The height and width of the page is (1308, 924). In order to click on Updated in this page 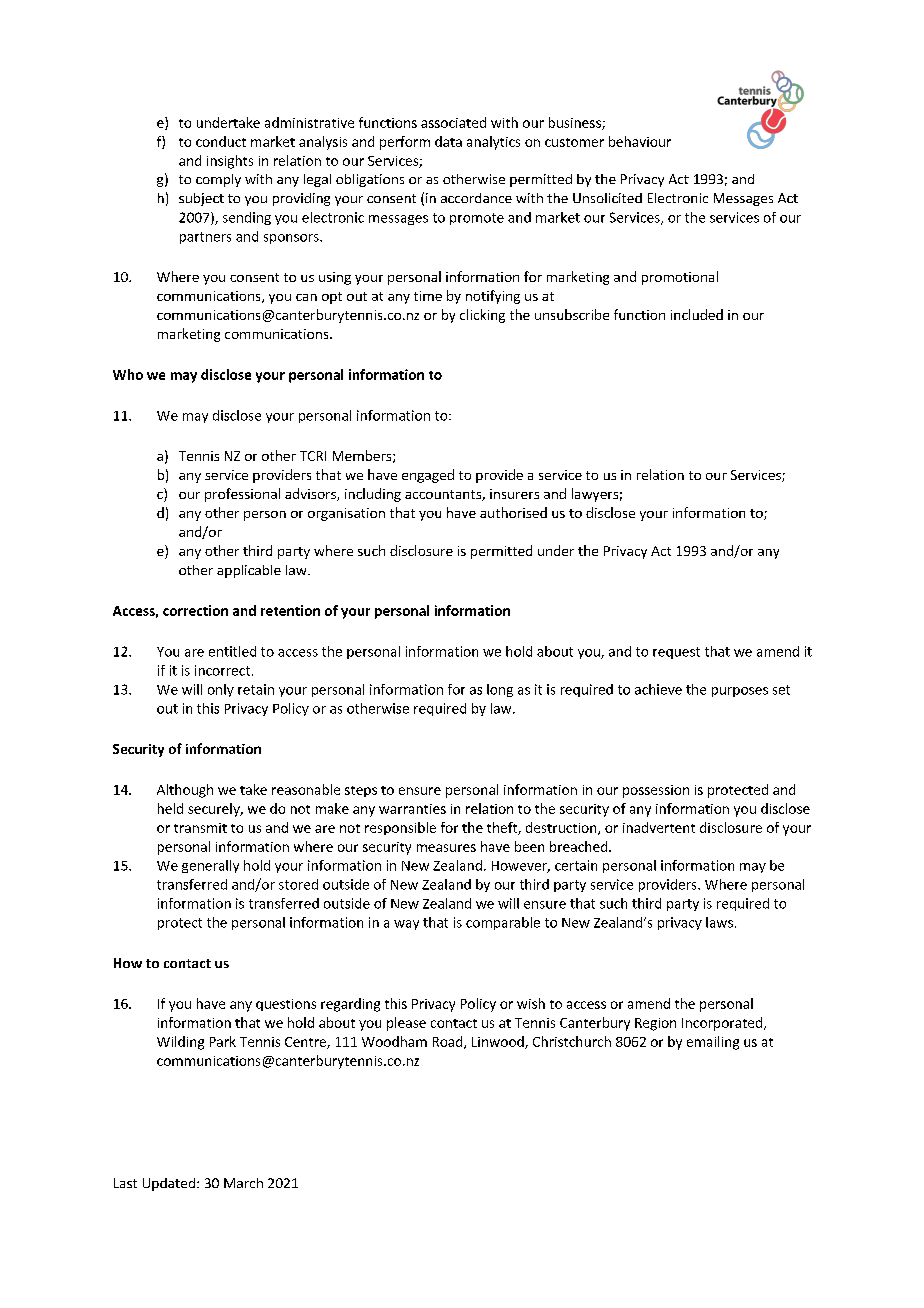, I will do `click(169, 1184)`.
